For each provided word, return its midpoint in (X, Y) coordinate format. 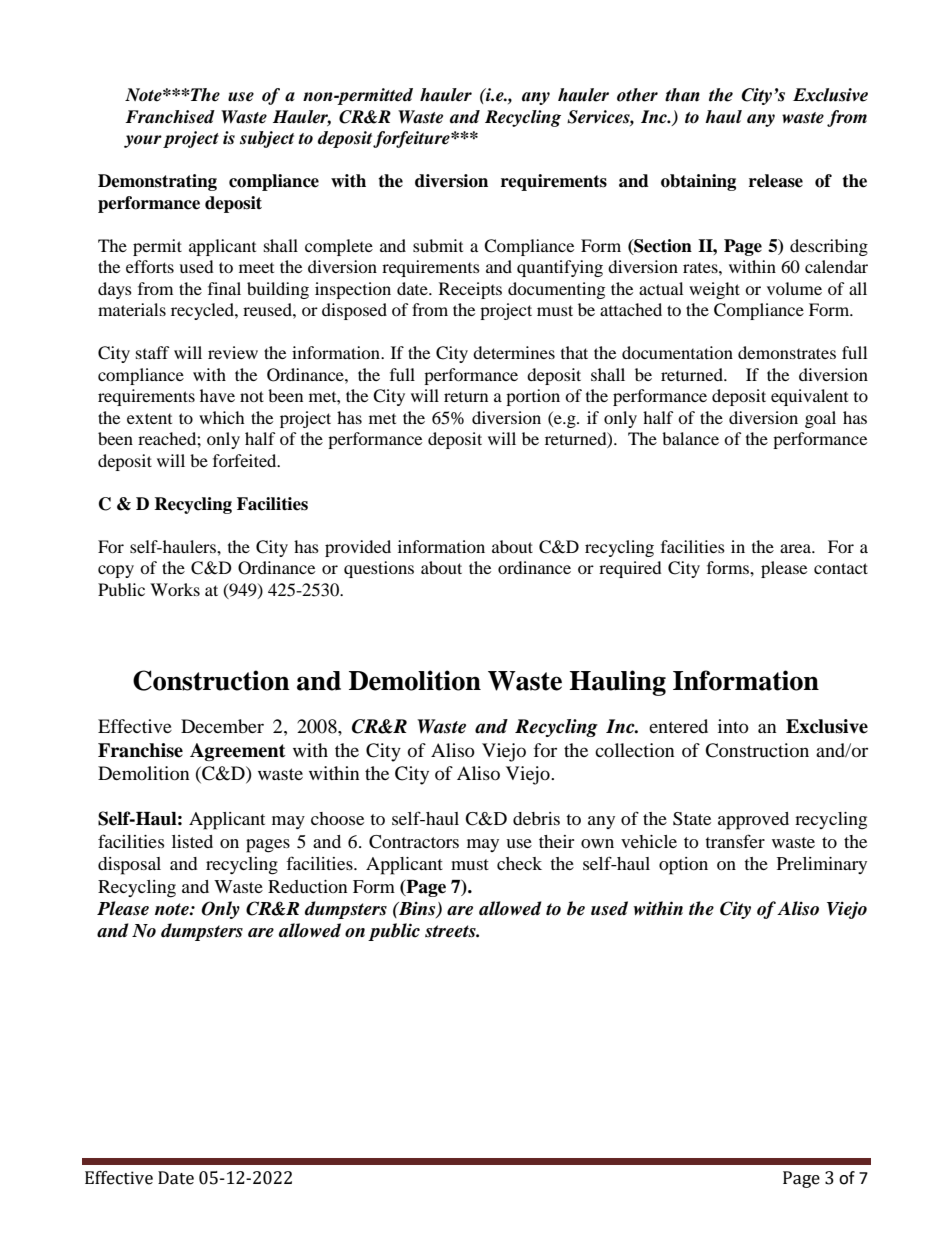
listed (192, 841)
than (682, 95)
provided (358, 548)
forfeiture (412, 139)
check (519, 863)
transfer (735, 841)
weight (714, 290)
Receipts (470, 290)
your (143, 141)
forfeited (246, 460)
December (222, 726)
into (733, 726)
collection (635, 750)
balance (690, 438)
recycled (203, 311)
